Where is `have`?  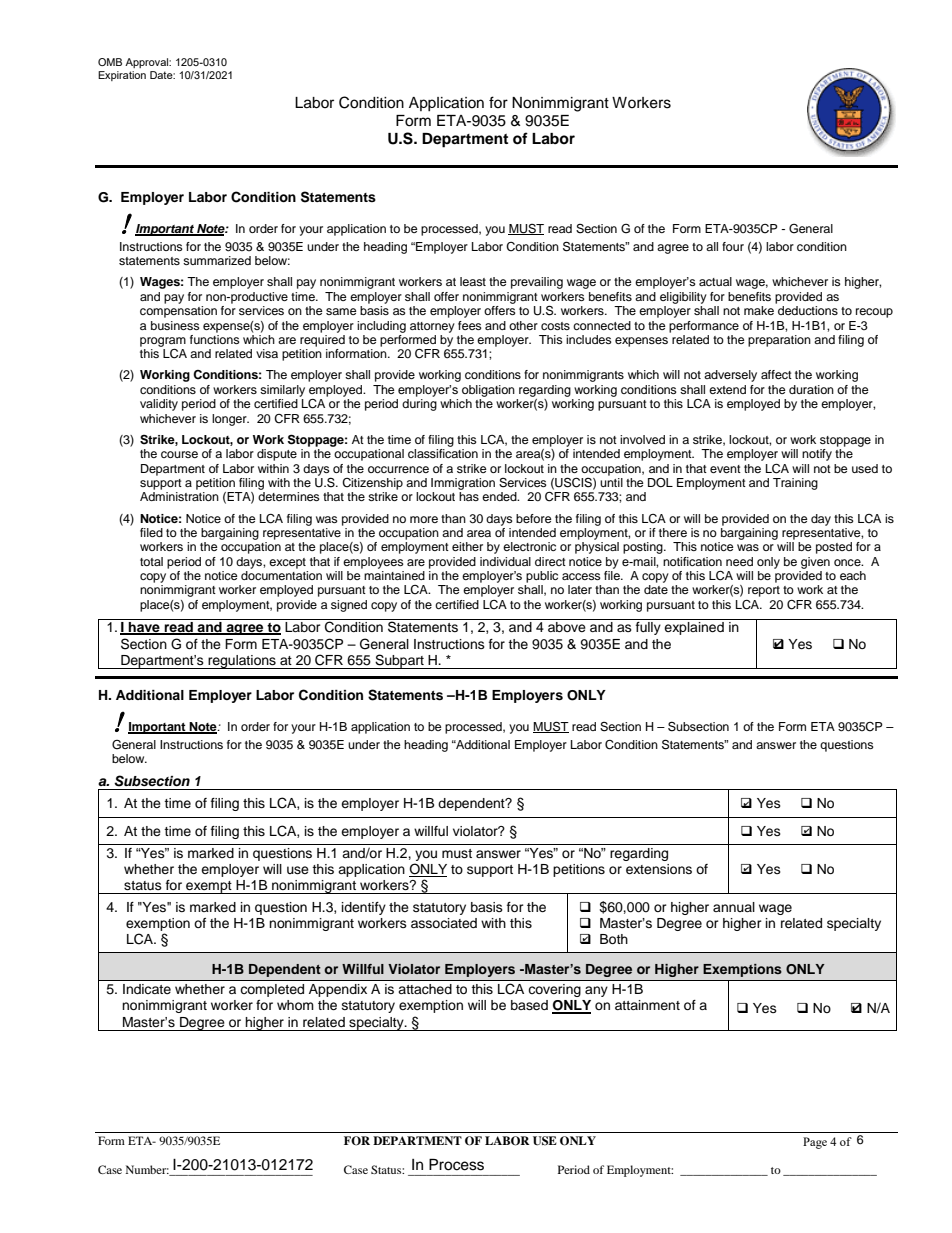 have is located at coordinates (144, 628).
